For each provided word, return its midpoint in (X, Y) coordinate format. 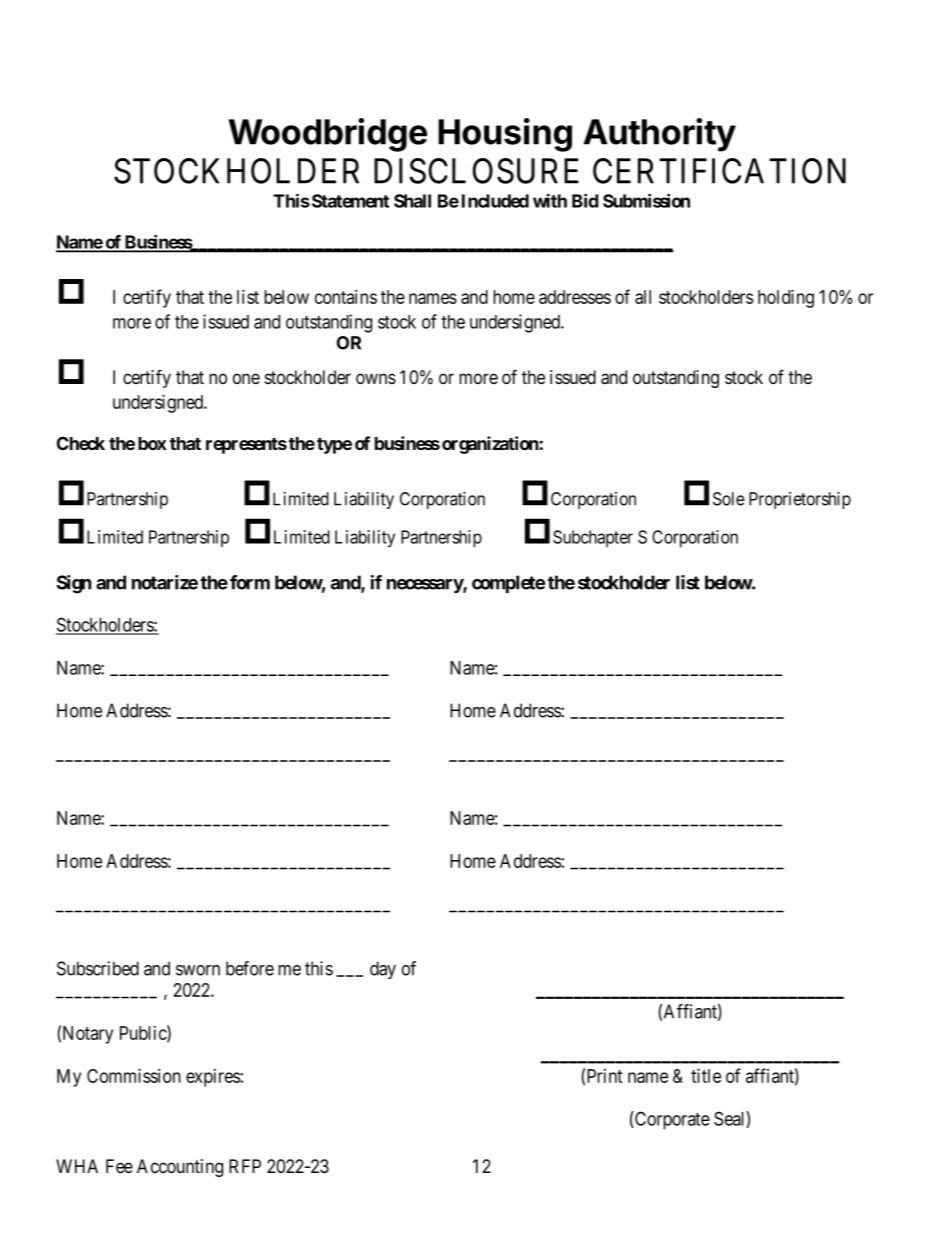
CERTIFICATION (719, 171)
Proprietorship (800, 500)
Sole (729, 499)
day (383, 970)
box (152, 443)
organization (491, 445)
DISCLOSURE (476, 171)
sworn (198, 970)
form (250, 582)
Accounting (180, 1168)
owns (376, 379)
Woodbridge (327, 135)
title (706, 1075)
